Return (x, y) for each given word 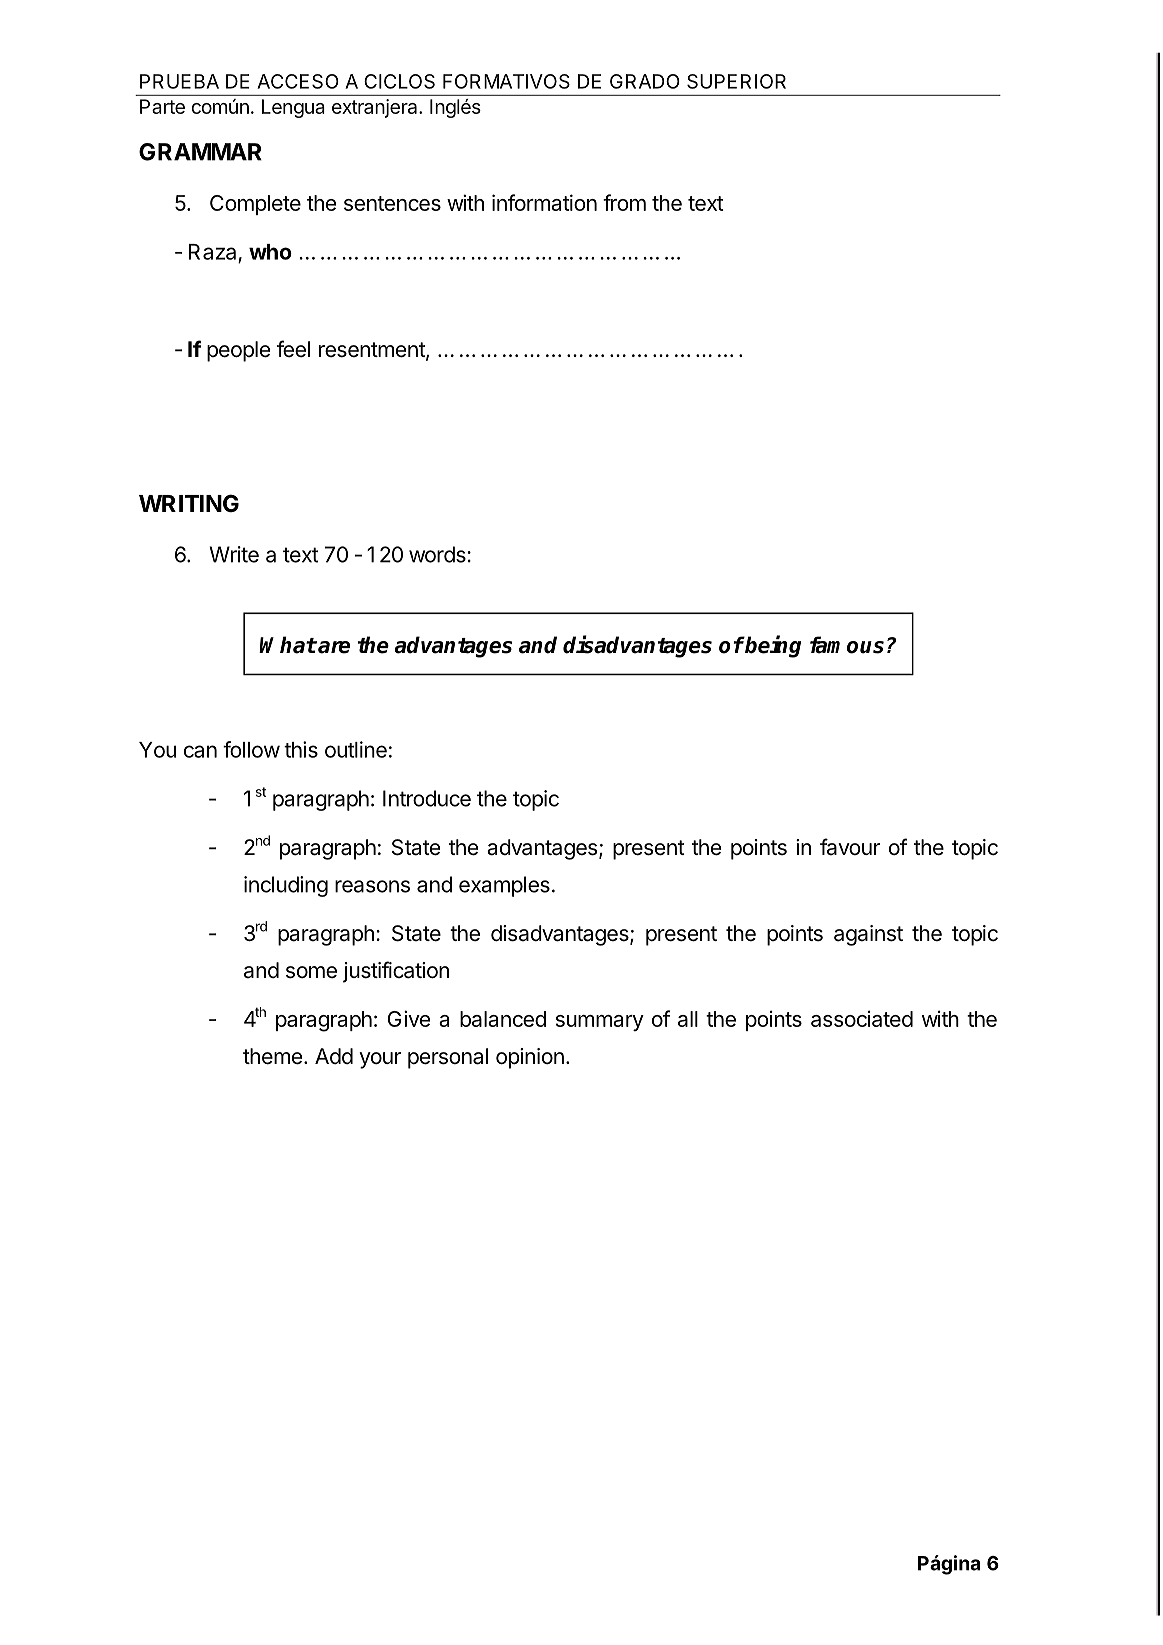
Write (234, 554)
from (624, 202)
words (438, 554)
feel (293, 349)
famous (847, 645)
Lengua (293, 108)
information (544, 202)
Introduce (427, 798)
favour (850, 847)
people (238, 351)
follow (251, 749)
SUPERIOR (736, 81)
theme (272, 1056)
